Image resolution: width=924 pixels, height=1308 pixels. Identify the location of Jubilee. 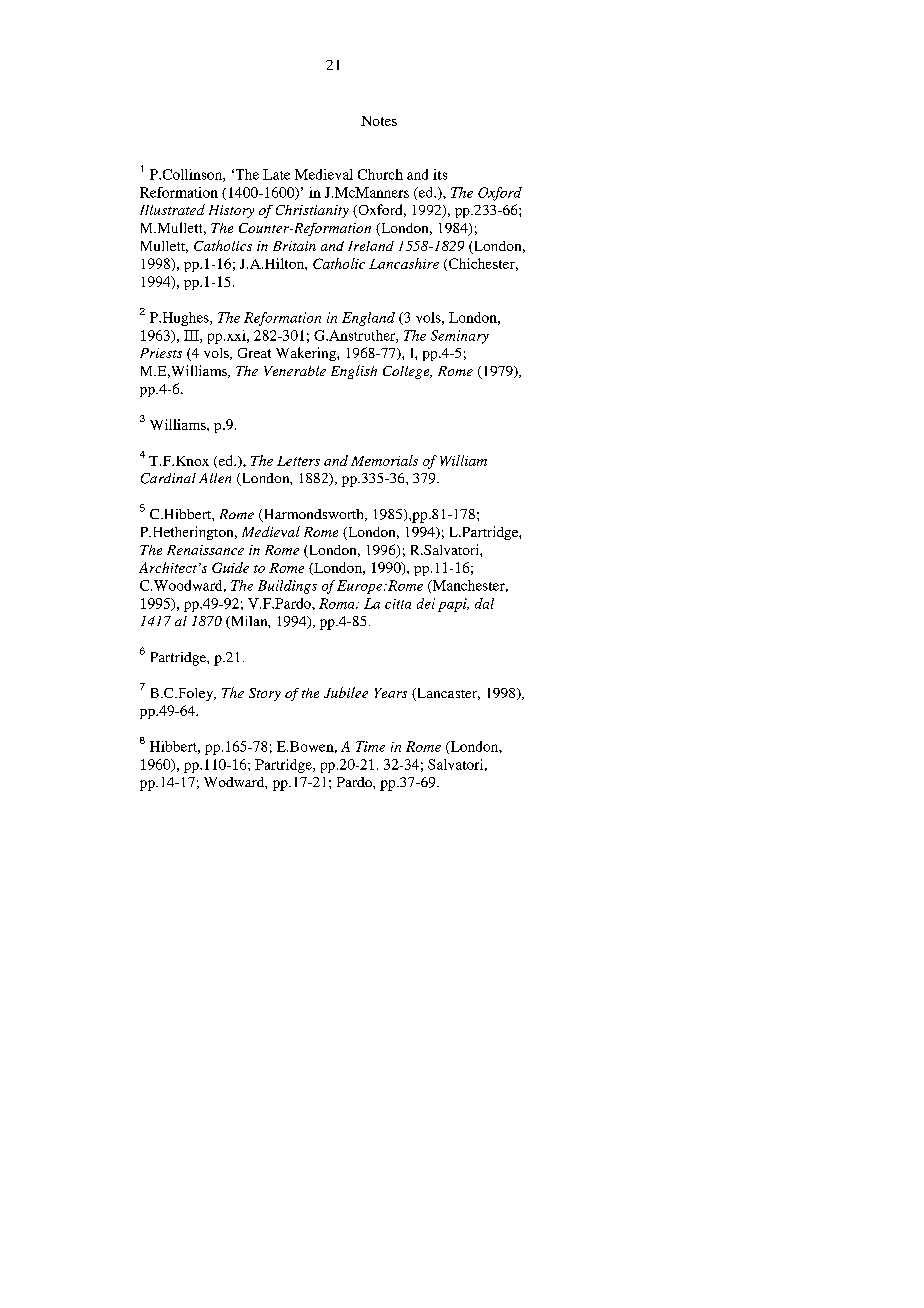
(346, 692).
